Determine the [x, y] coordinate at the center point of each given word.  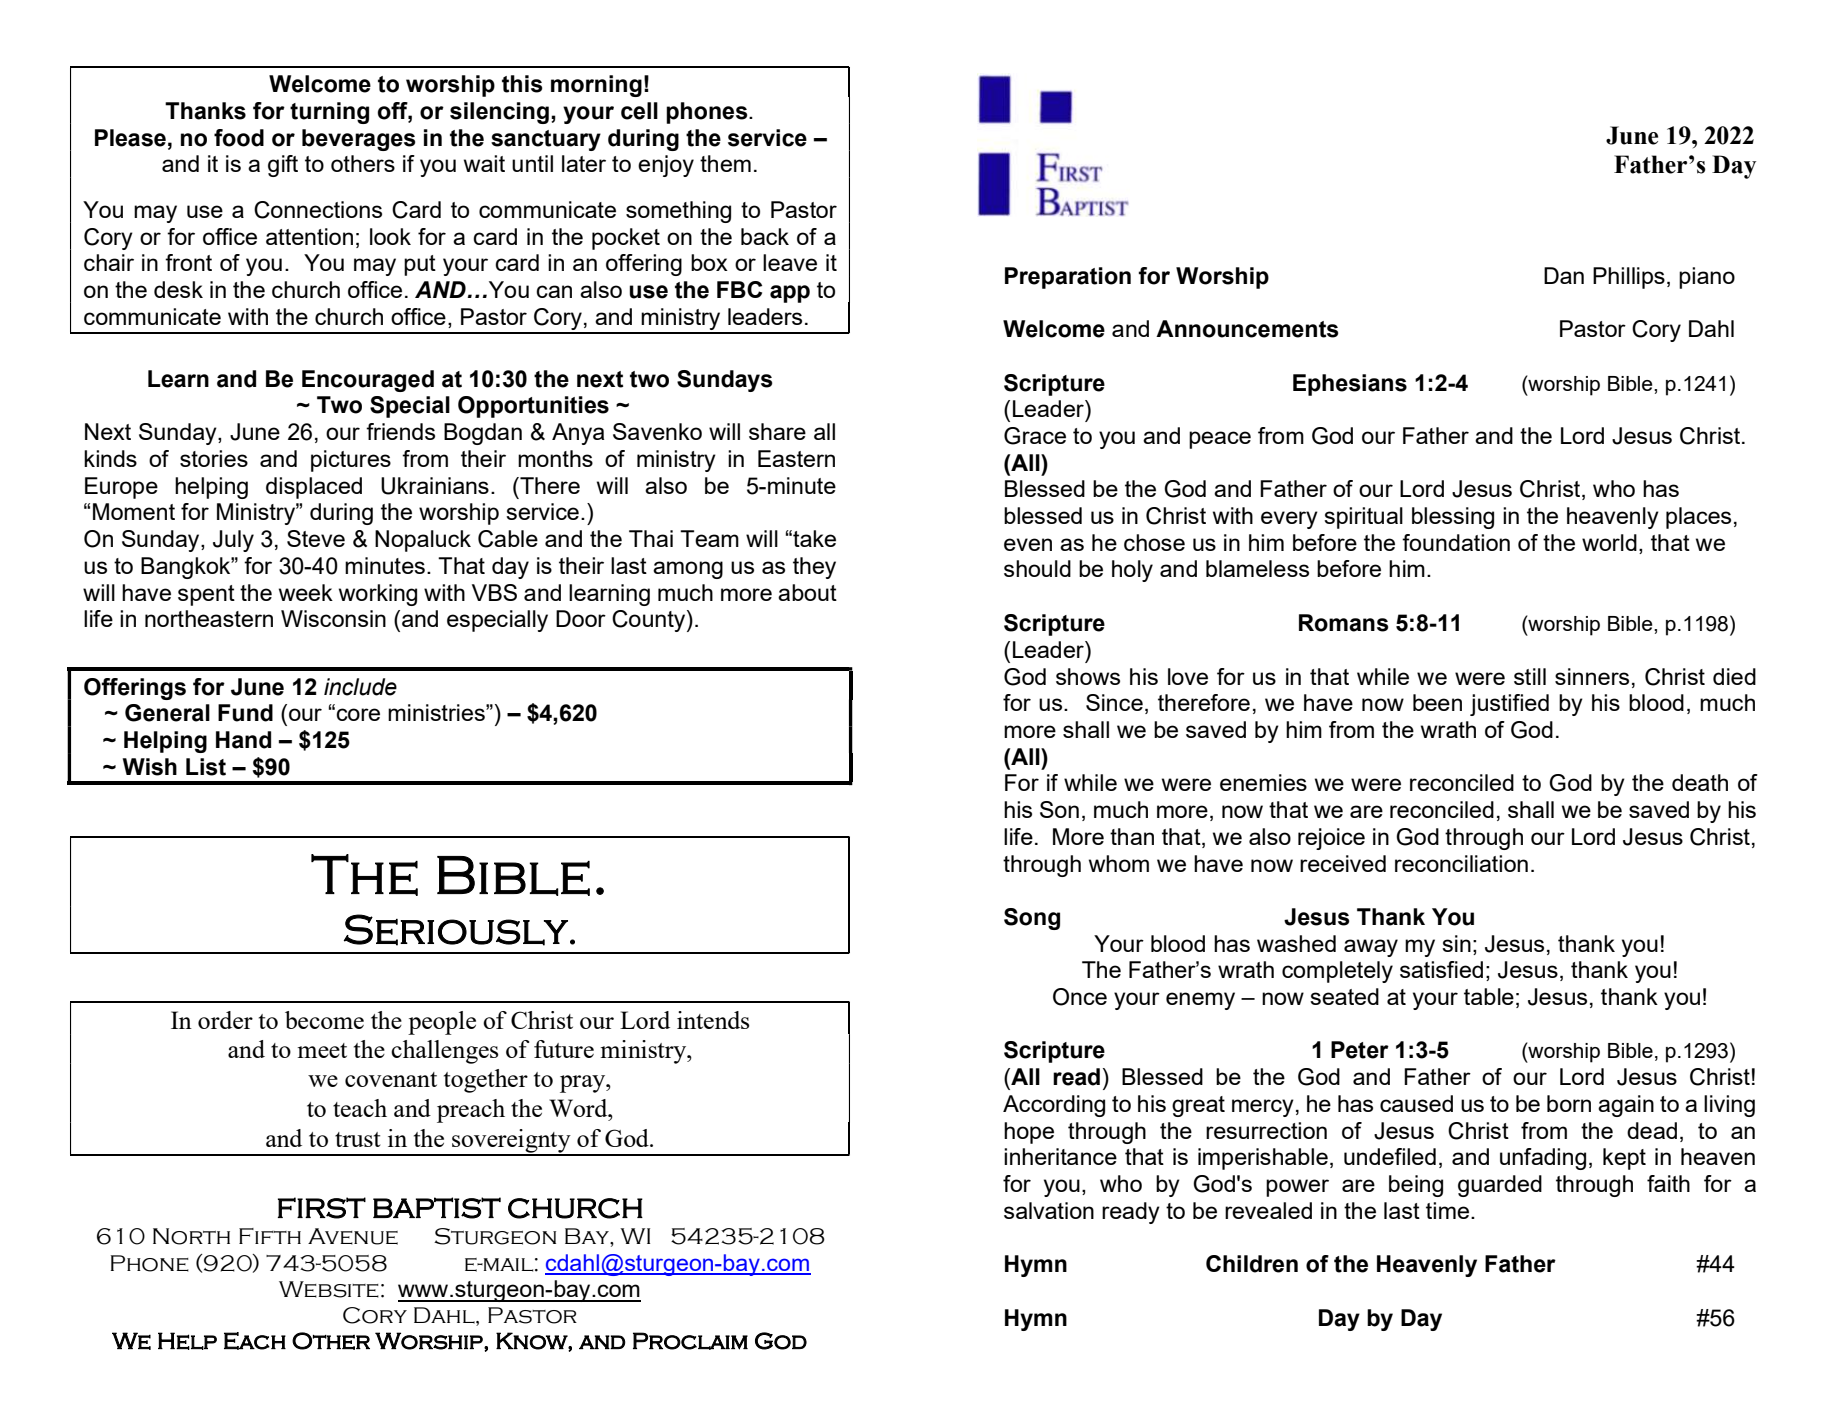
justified [1509, 705]
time [1447, 1210]
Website [329, 1289]
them [725, 163]
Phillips [1629, 278]
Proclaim [690, 1341]
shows [1088, 676]
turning [329, 113]
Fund [245, 713]
